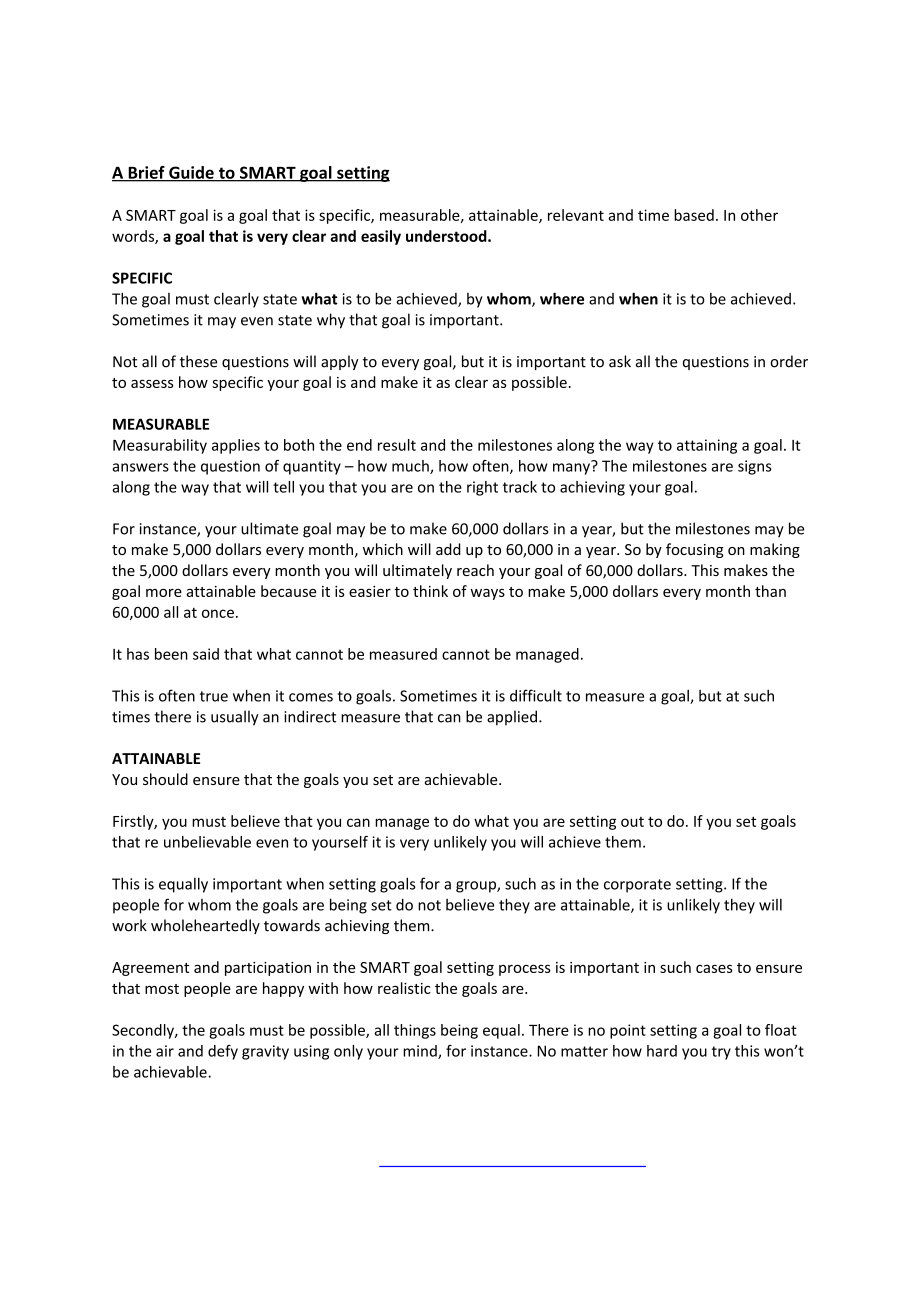  I want to click on group, so click(477, 887).
